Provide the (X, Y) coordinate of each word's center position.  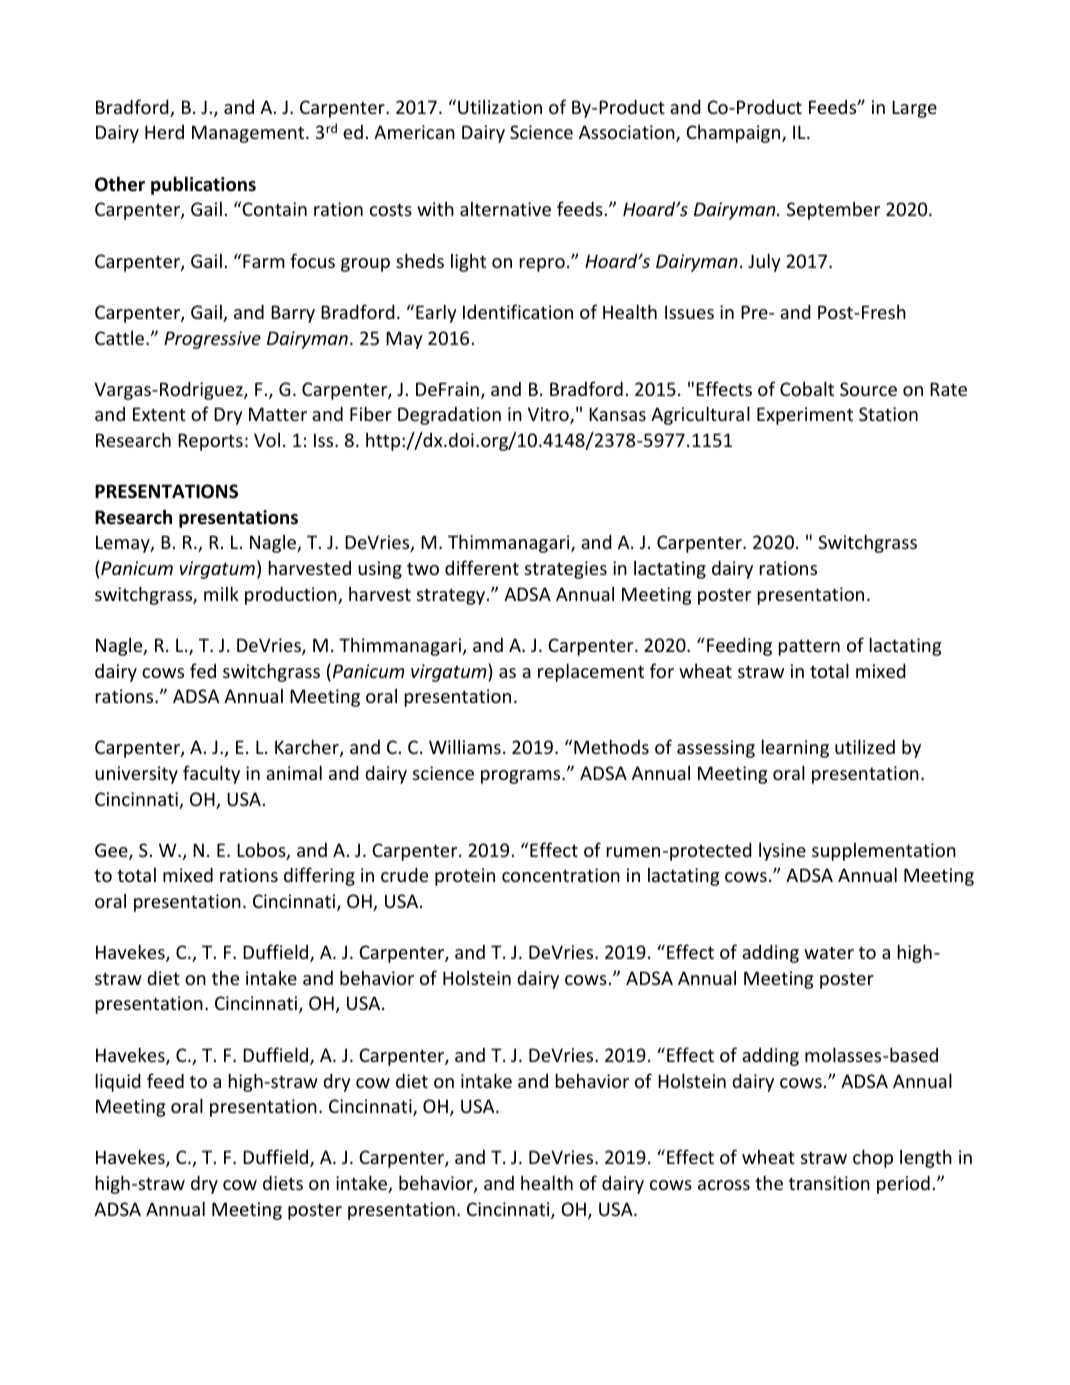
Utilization (500, 106)
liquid (118, 1082)
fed (203, 670)
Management (249, 134)
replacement (591, 672)
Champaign (734, 133)
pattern (809, 647)
